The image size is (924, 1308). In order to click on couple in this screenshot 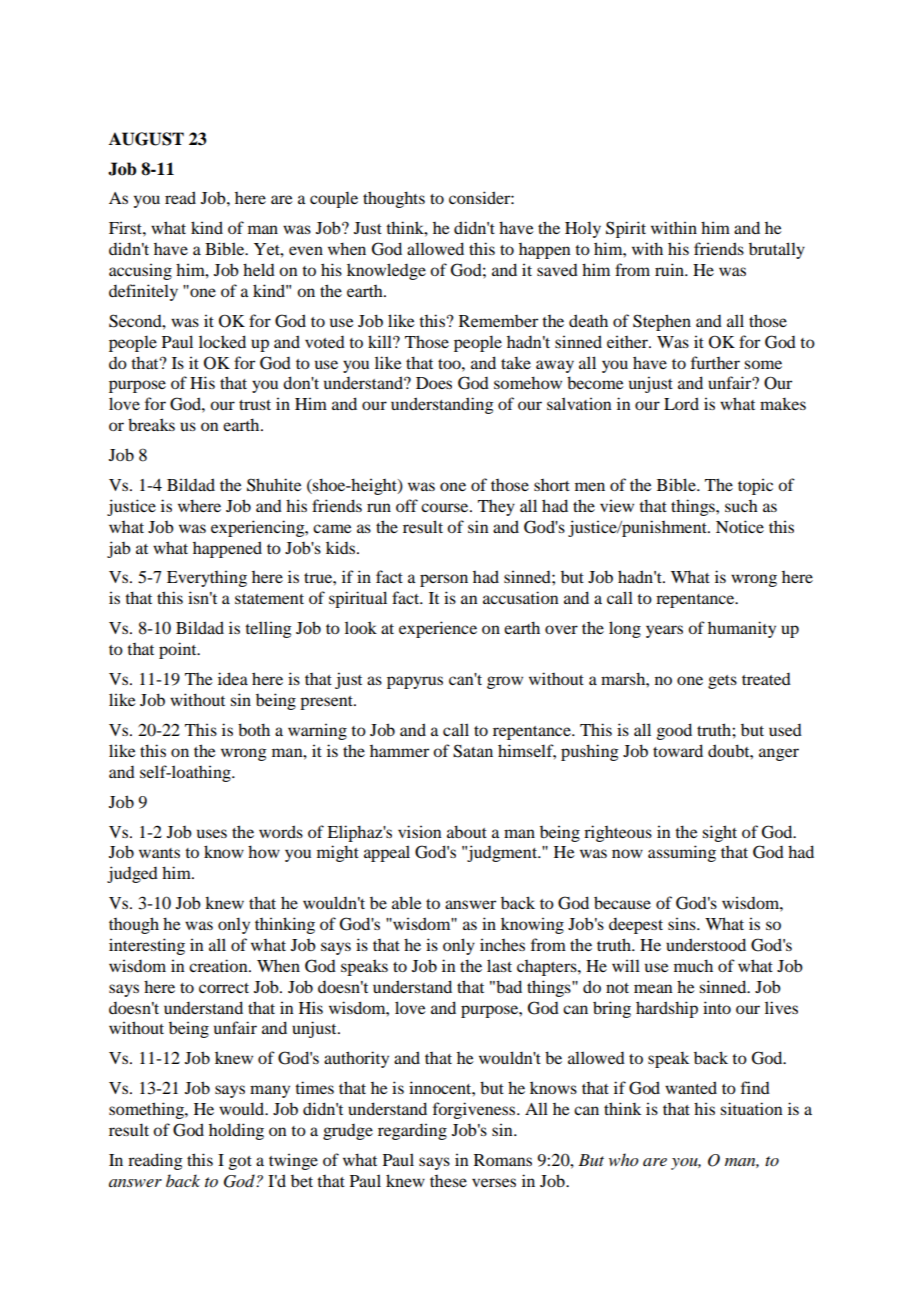, I will do `click(334, 199)`.
